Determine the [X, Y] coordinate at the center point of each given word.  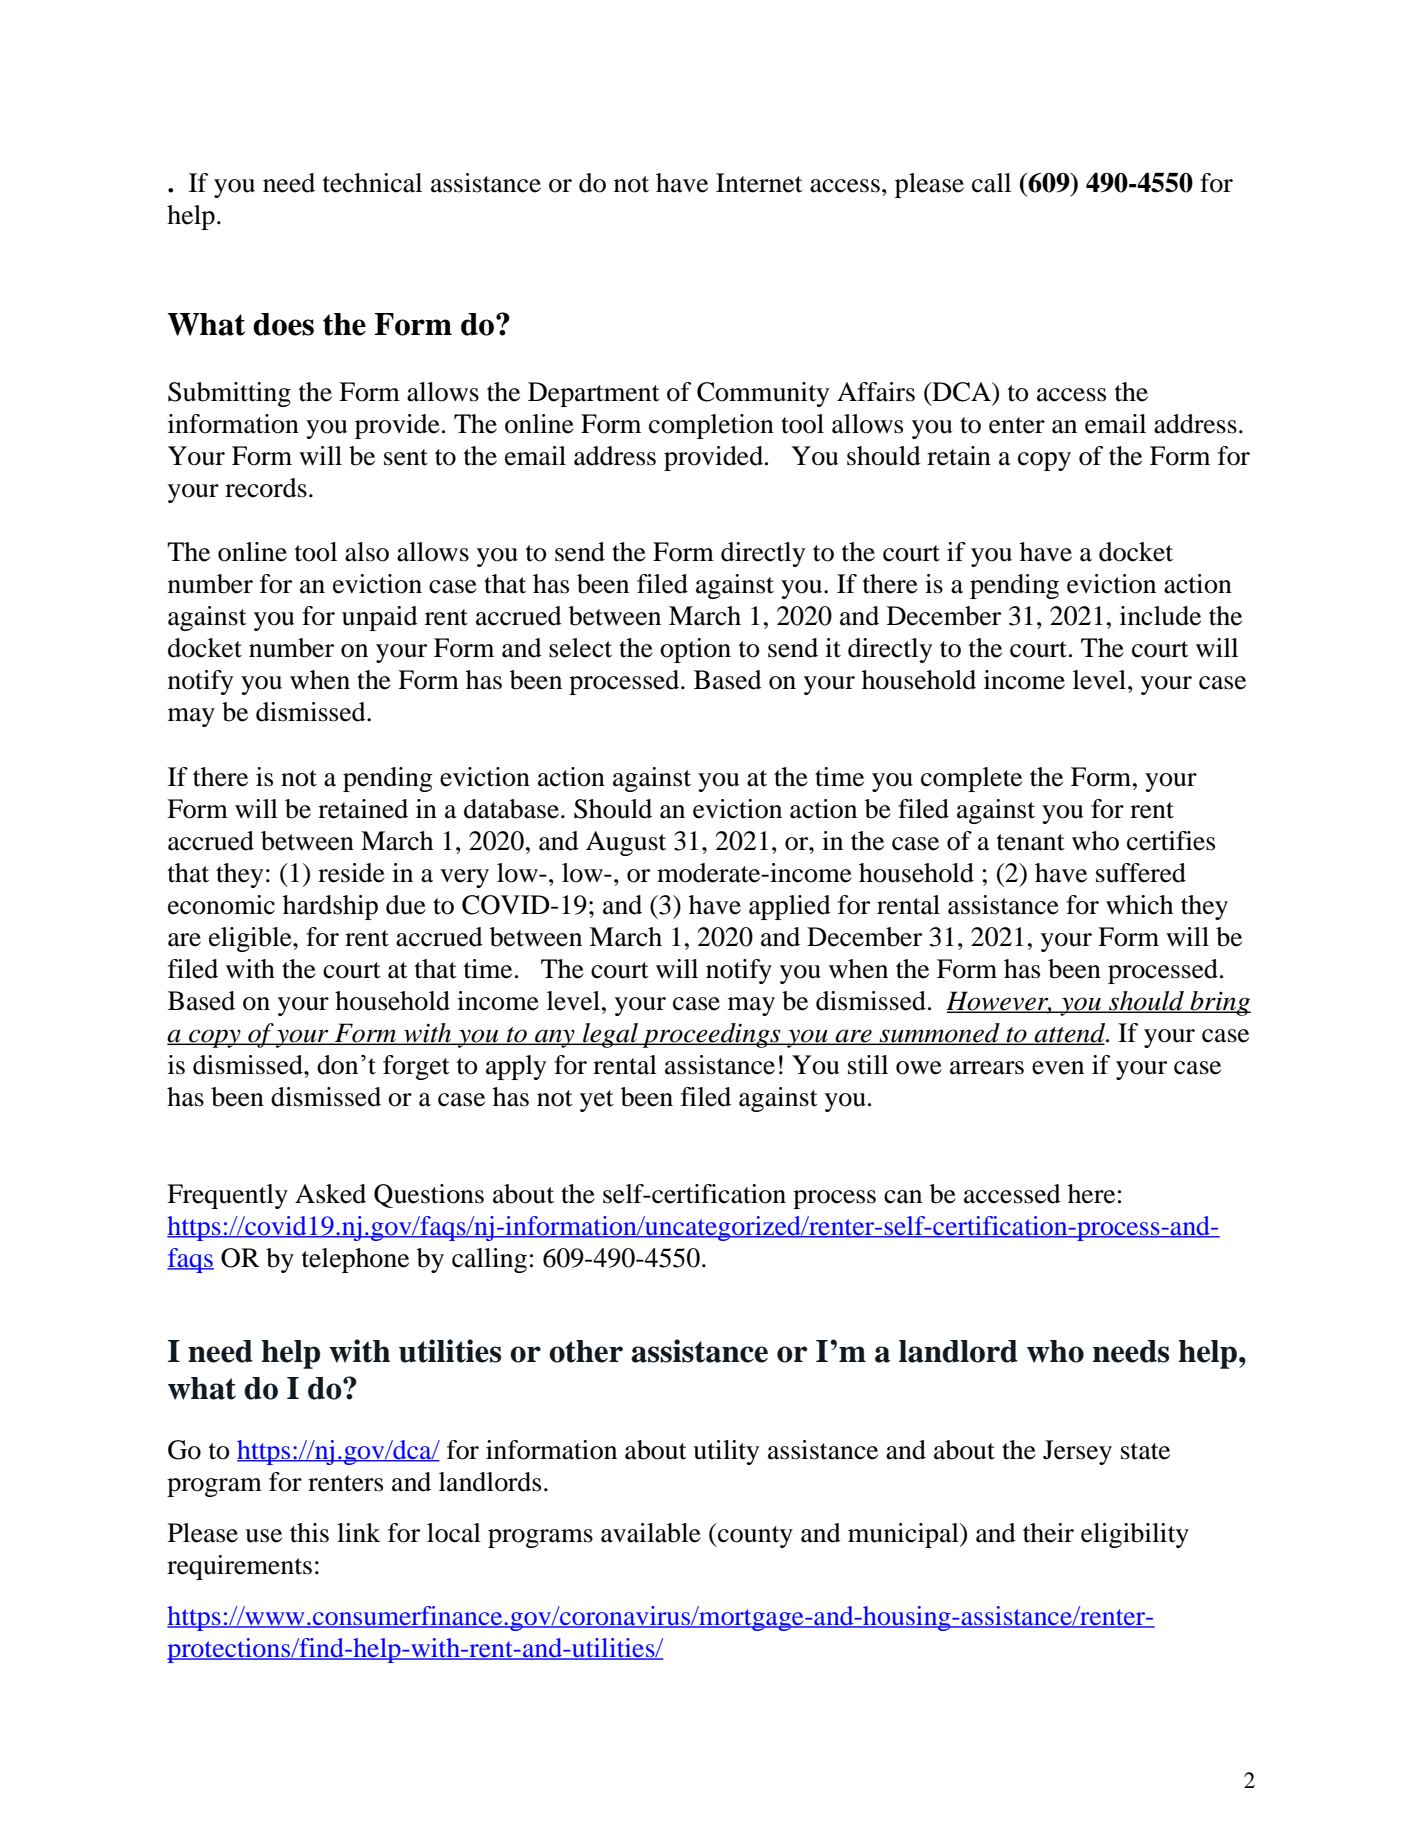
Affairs [876, 392]
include [1160, 616]
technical [372, 183]
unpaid [380, 618]
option [695, 650]
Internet [759, 183]
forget [416, 1067]
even [1058, 1068]
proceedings [711, 1035]
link [359, 1532]
